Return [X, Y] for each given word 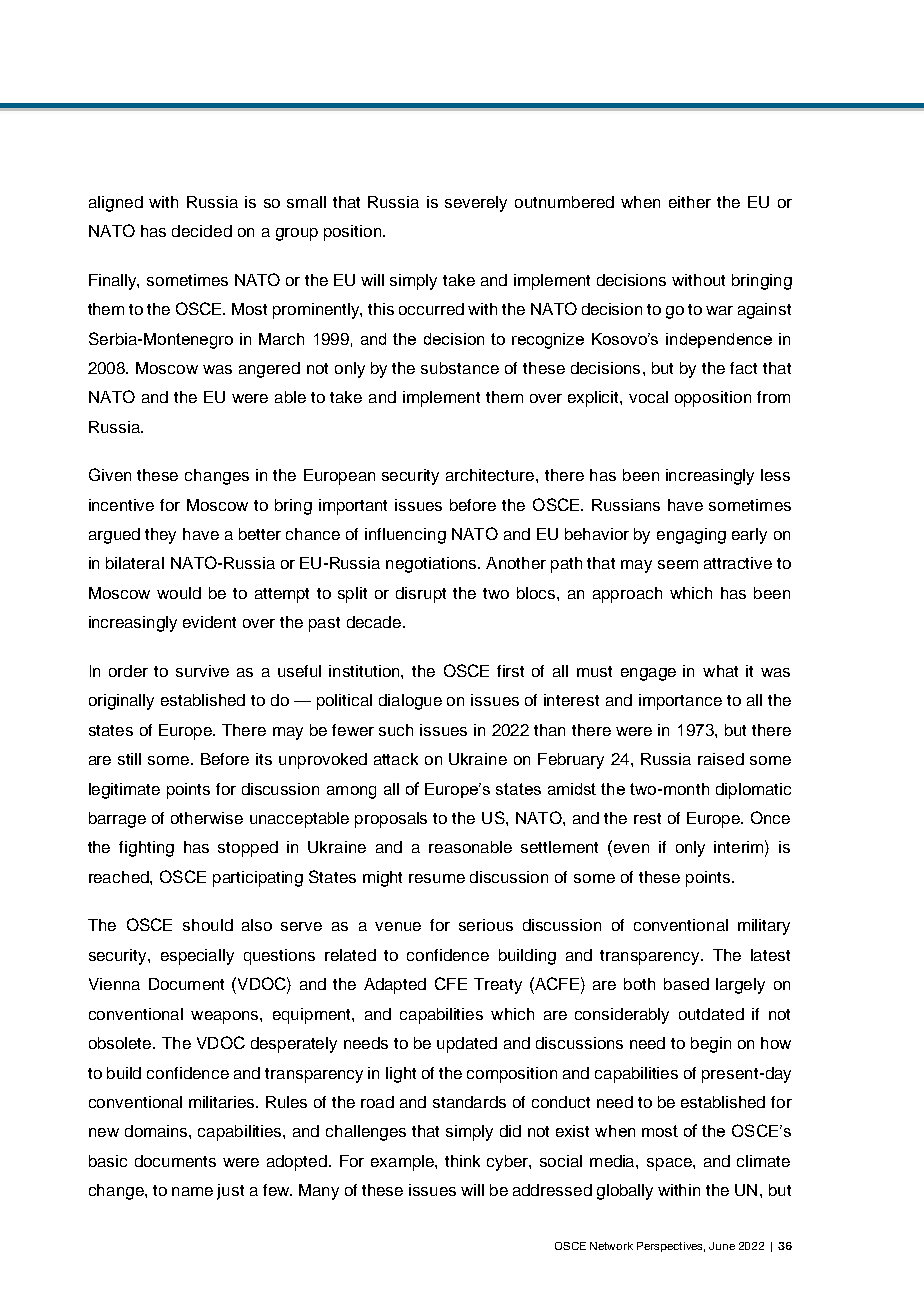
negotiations [432, 565]
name [192, 1191]
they [160, 536]
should [208, 925]
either [690, 202]
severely [476, 204]
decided [202, 231]
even [631, 848]
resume [437, 878]
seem [678, 564]
